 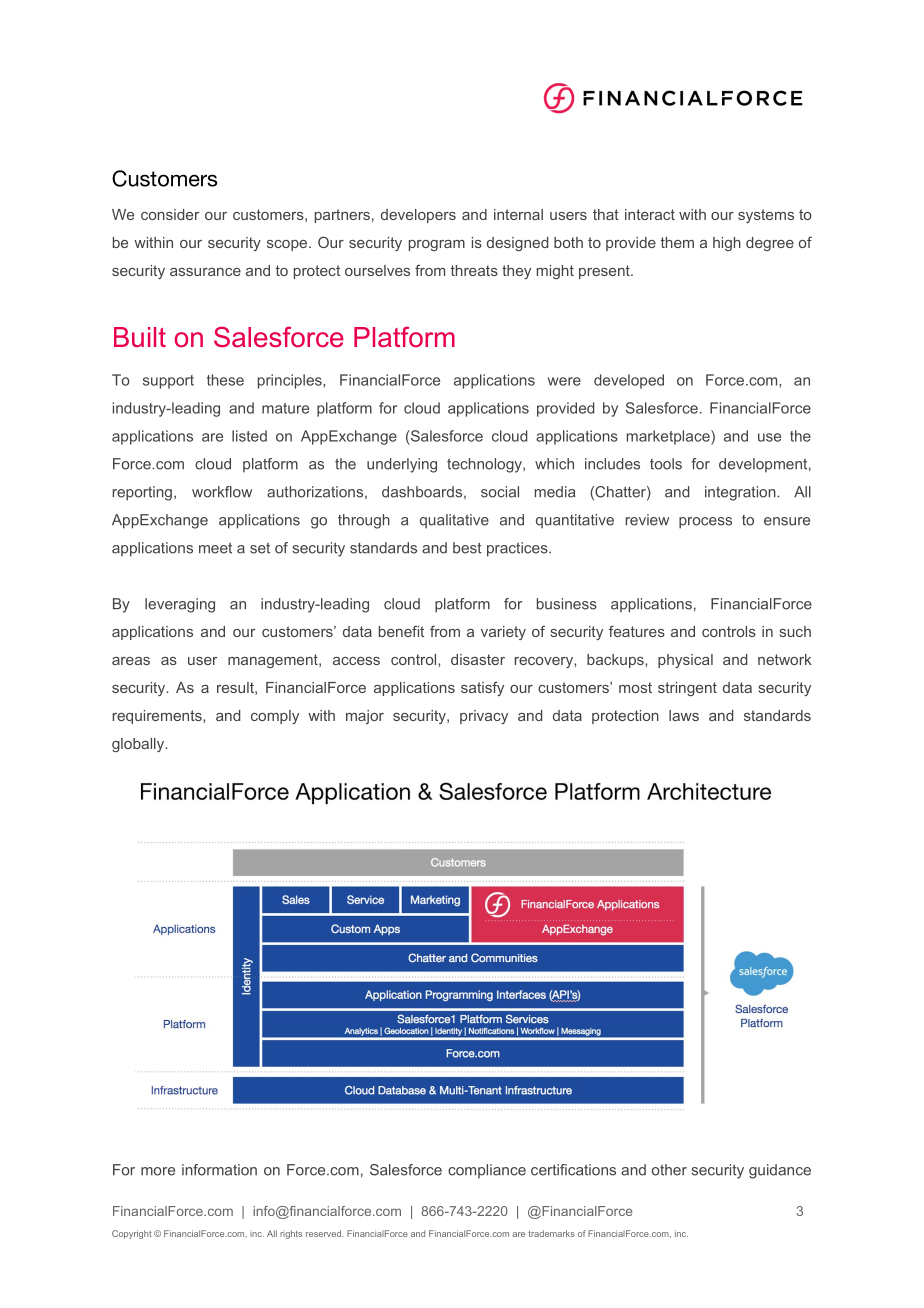 I want to click on compliance, so click(x=487, y=1171).
